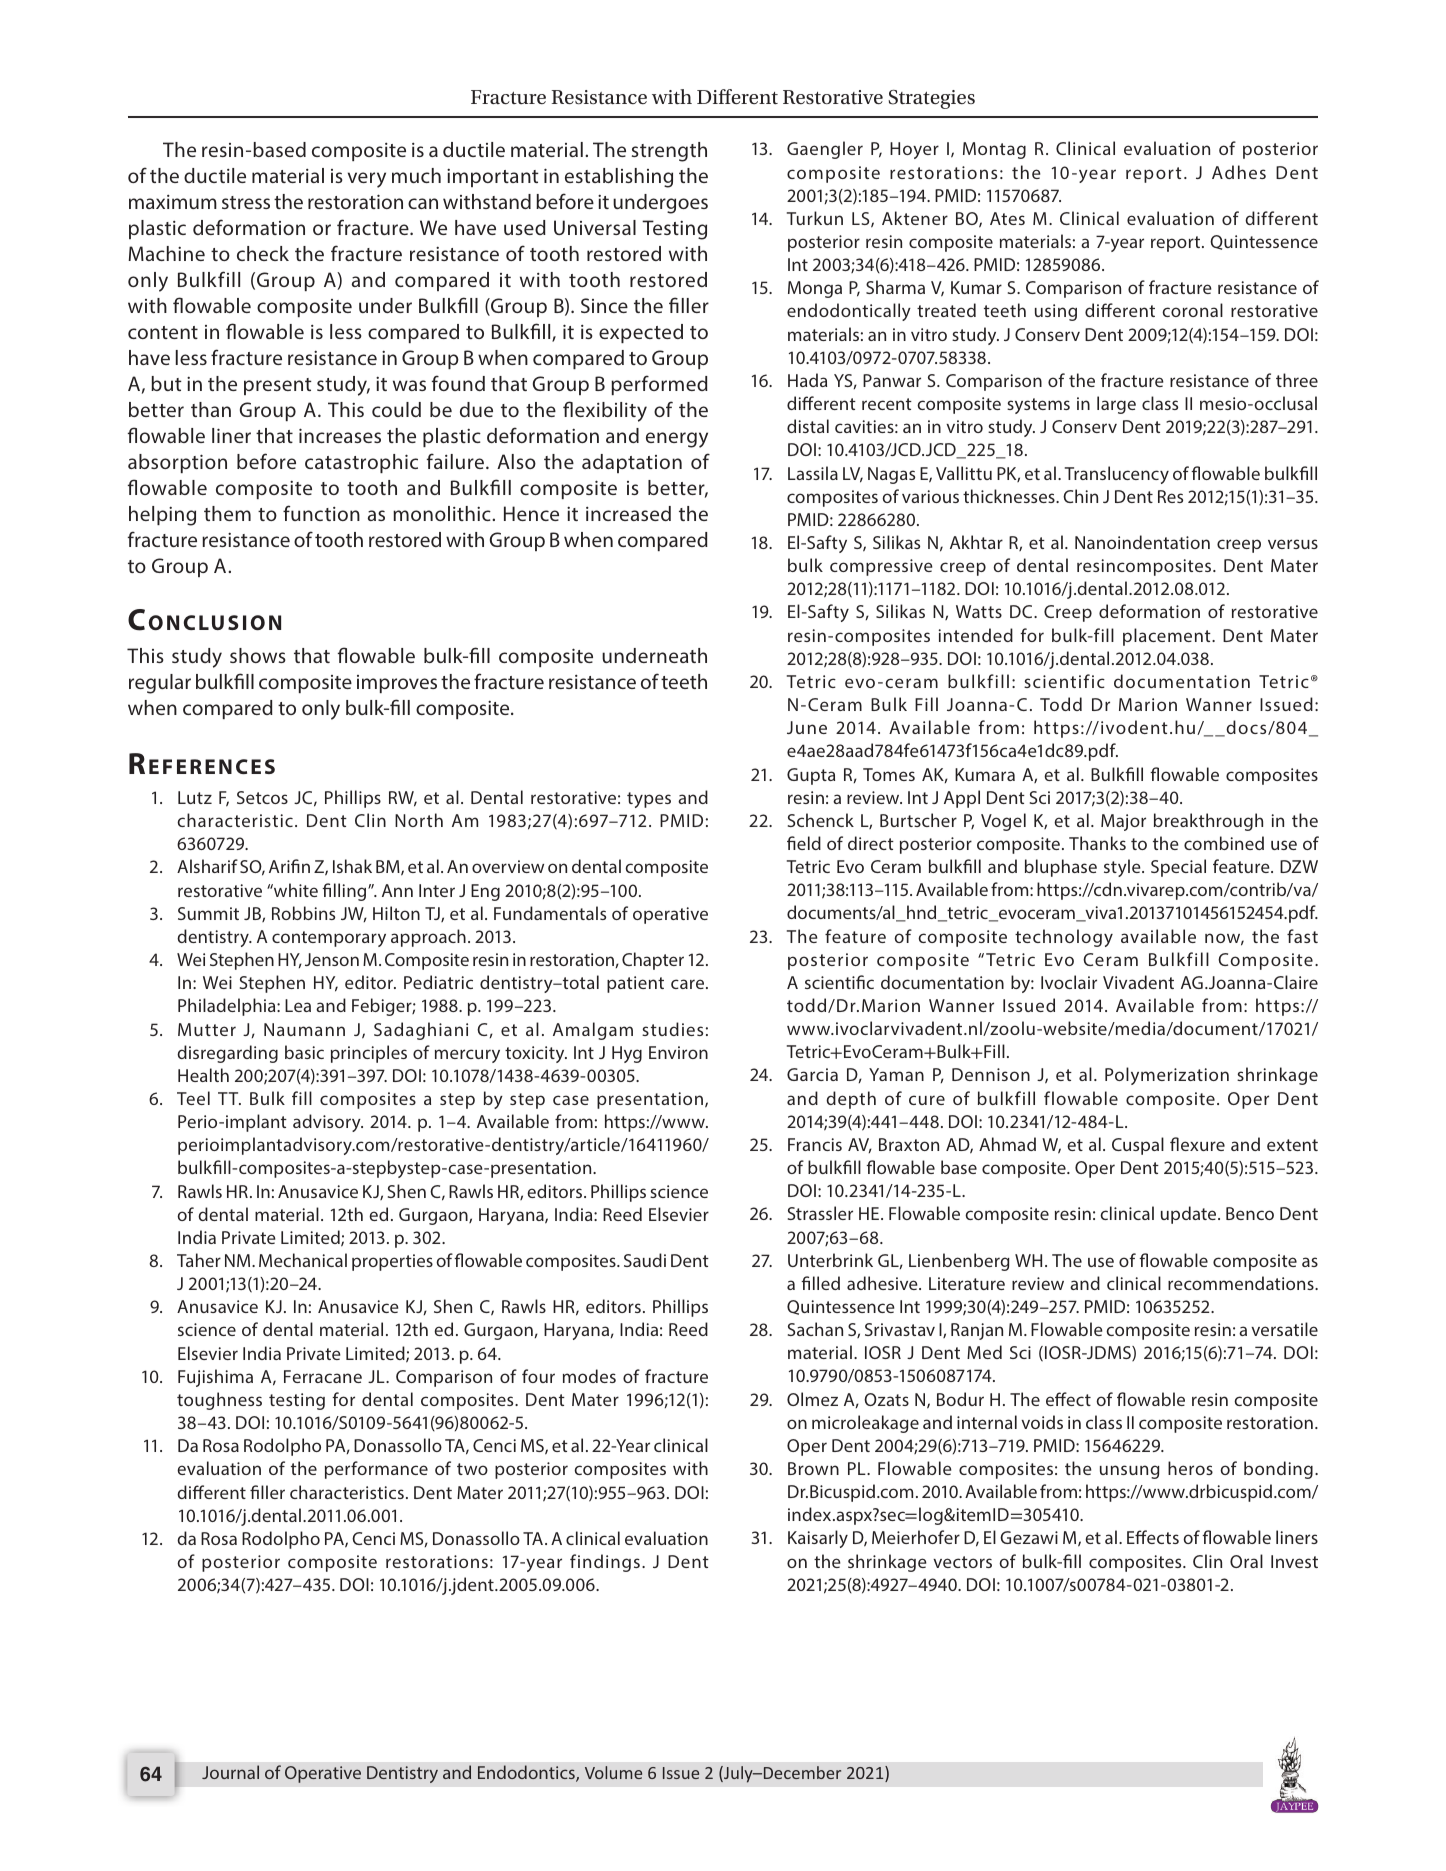 This screenshot has width=1446, height=1871. What do you see at coordinates (994, 150) in the screenshot?
I see `Montag` at bounding box center [994, 150].
